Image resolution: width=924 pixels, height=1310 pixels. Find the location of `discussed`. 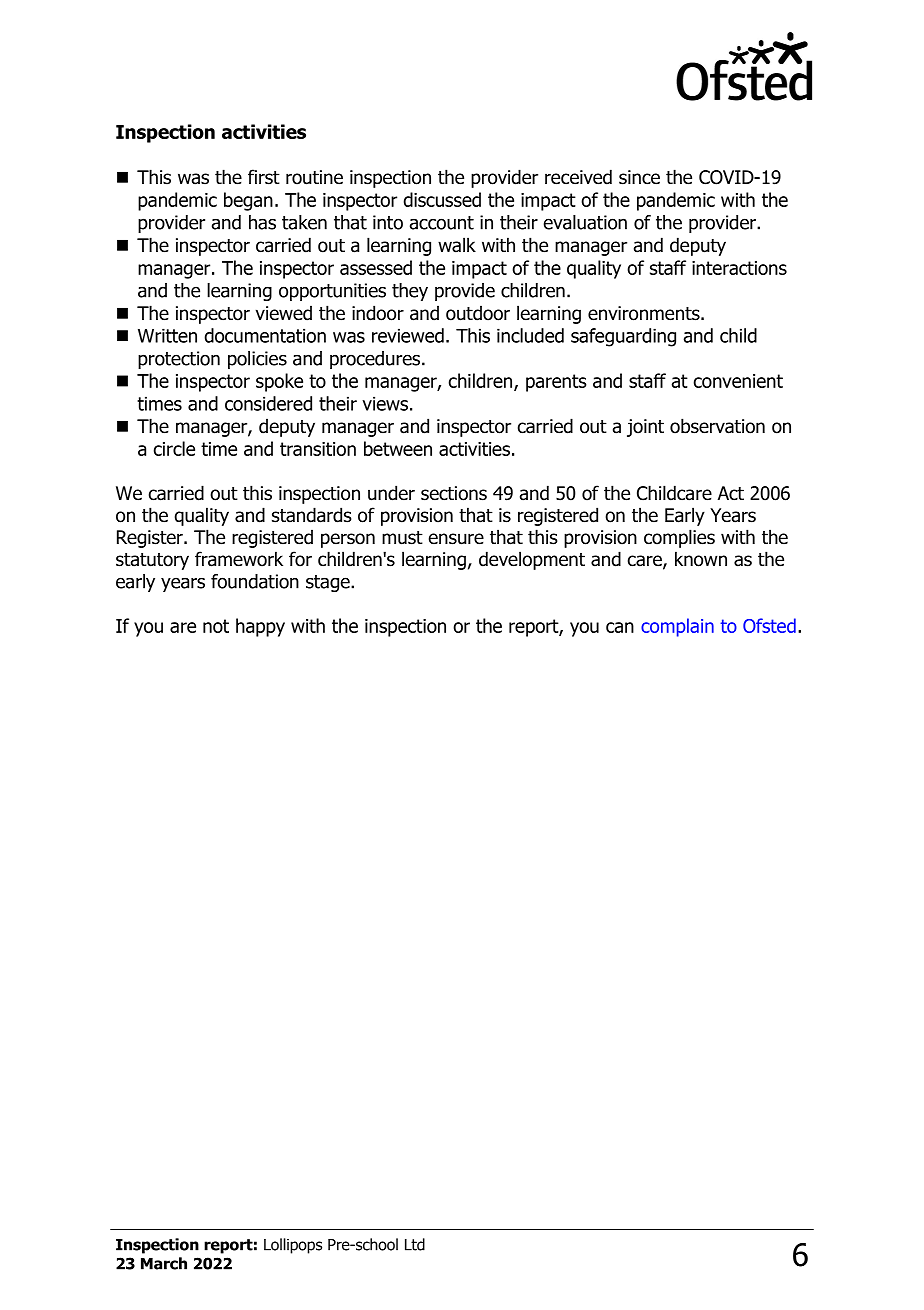

discussed is located at coordinates (442, 199).
